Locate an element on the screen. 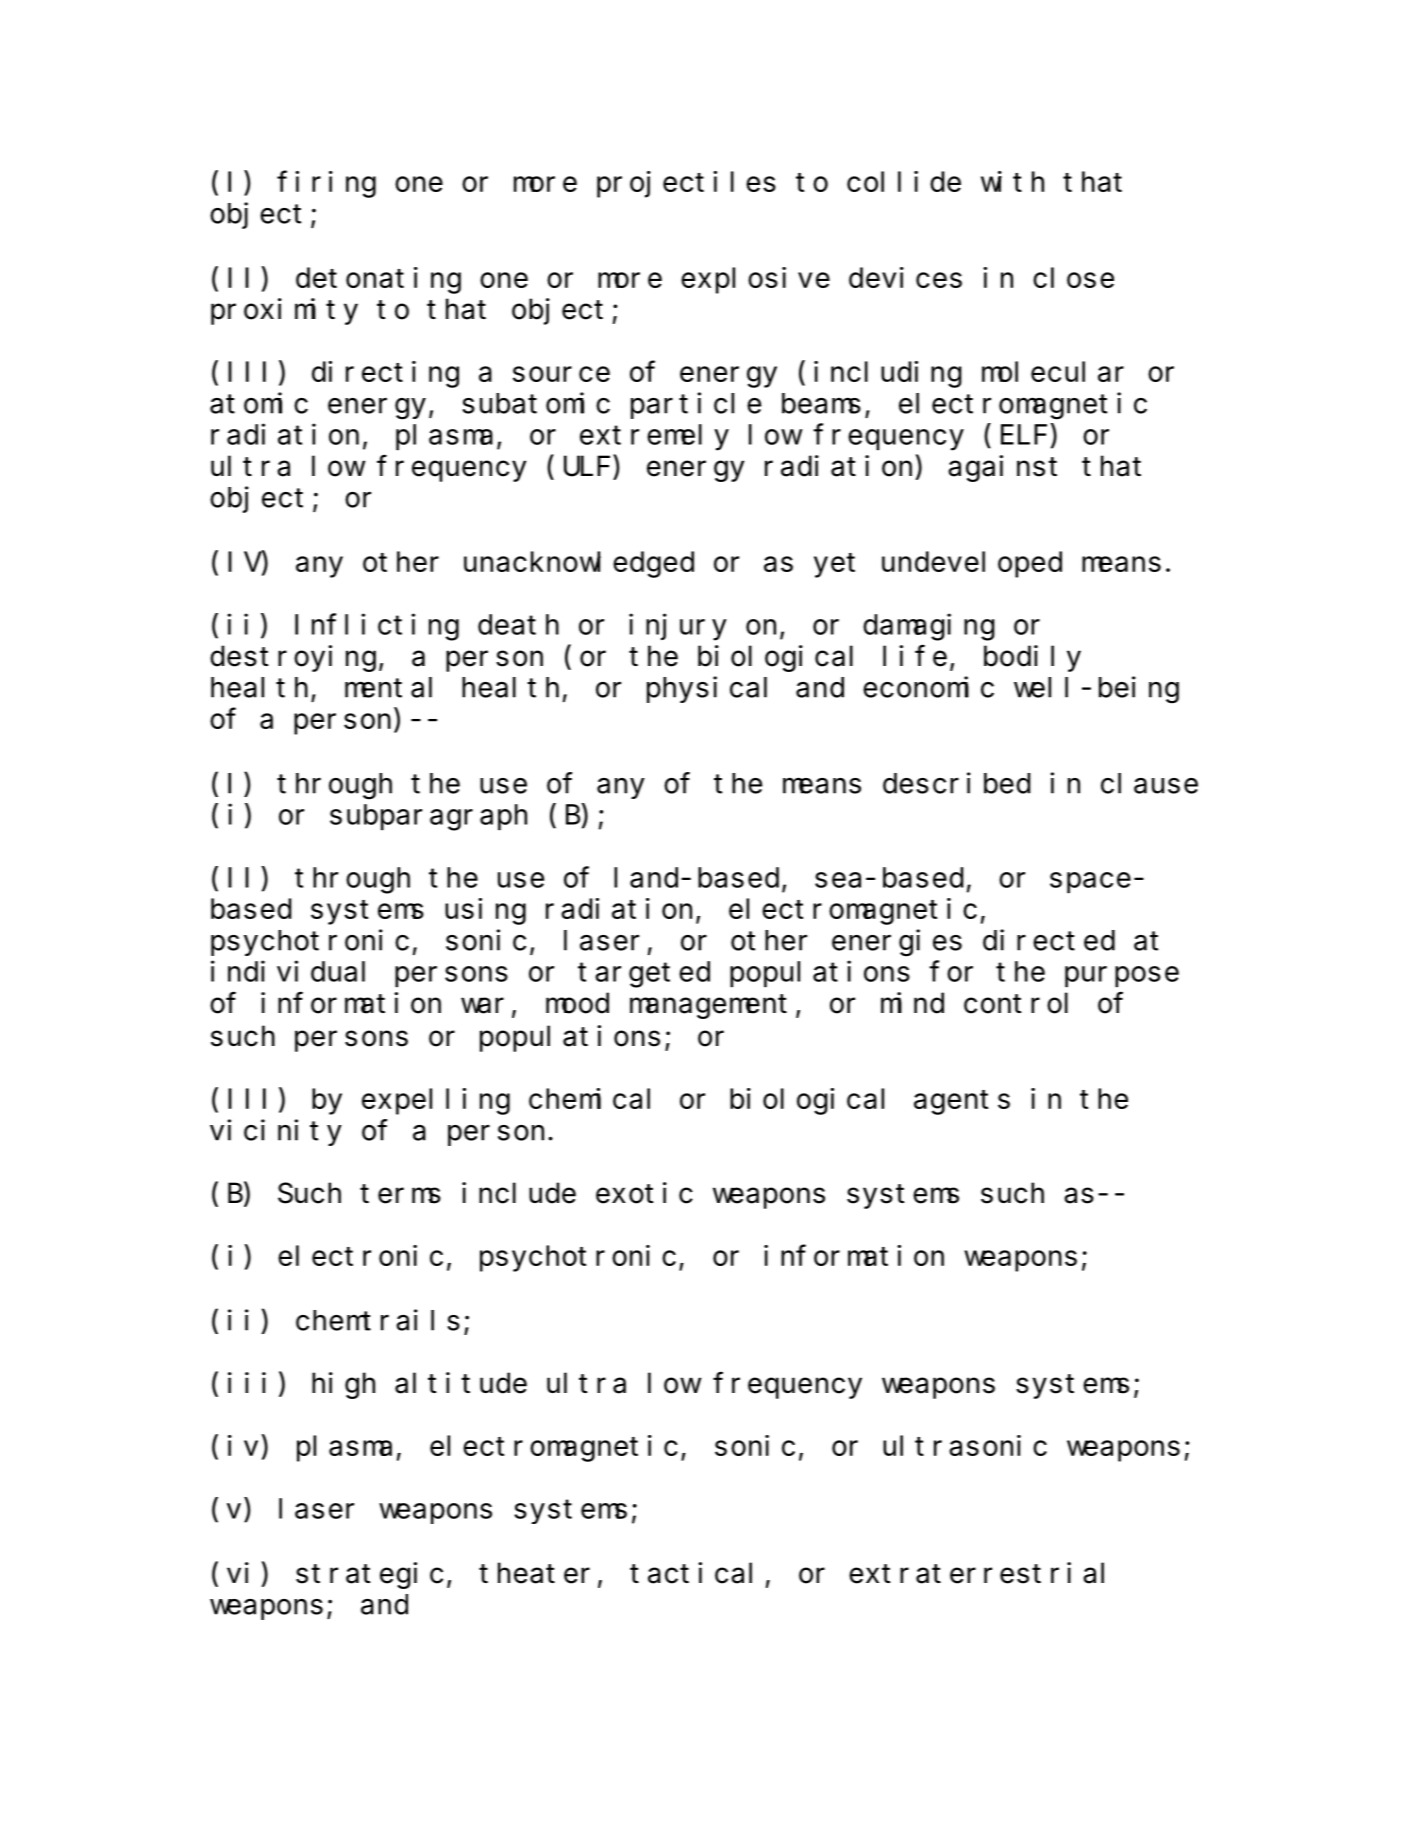  directed is located at coordinates (1049, 940).
